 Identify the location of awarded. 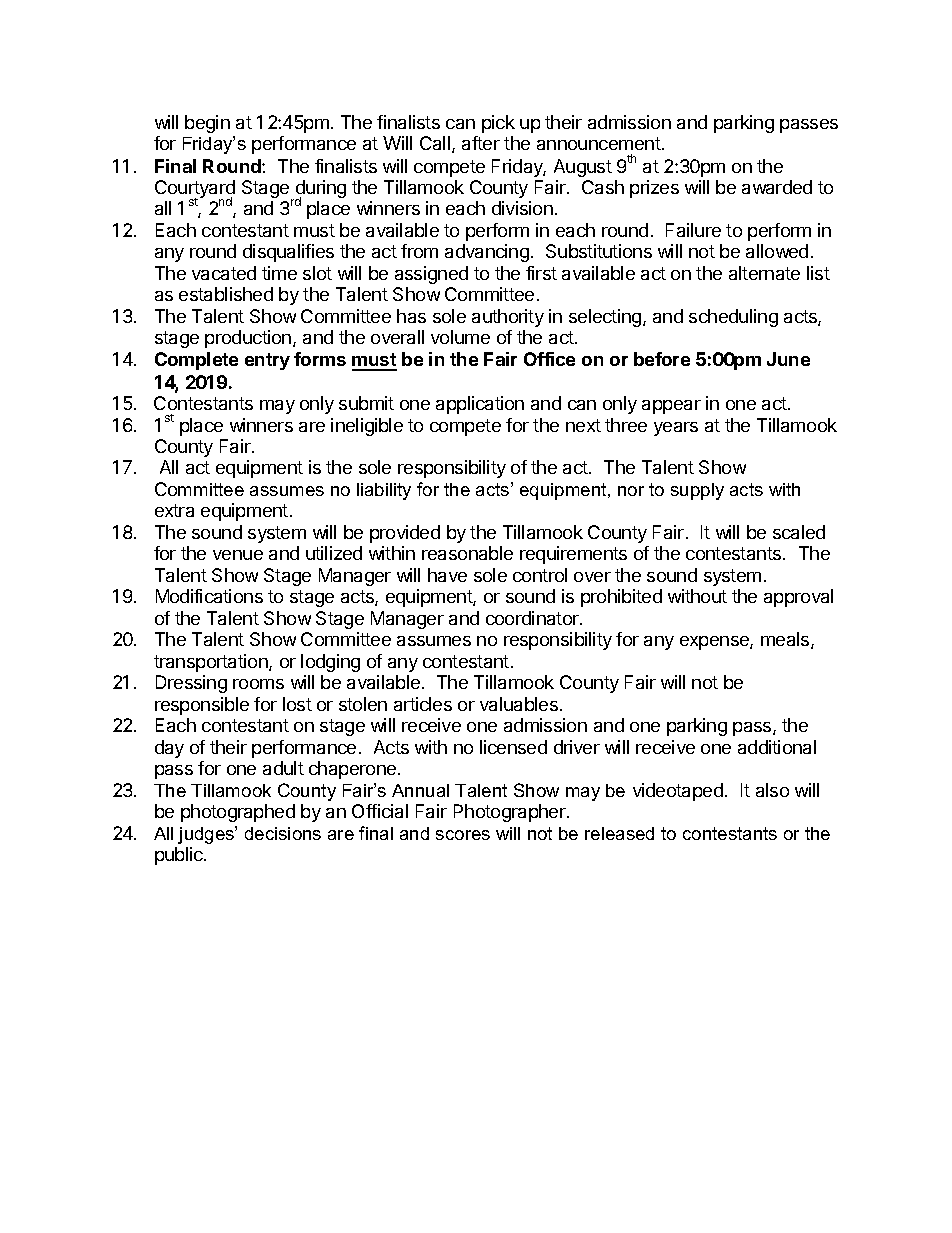
(777, 187).
